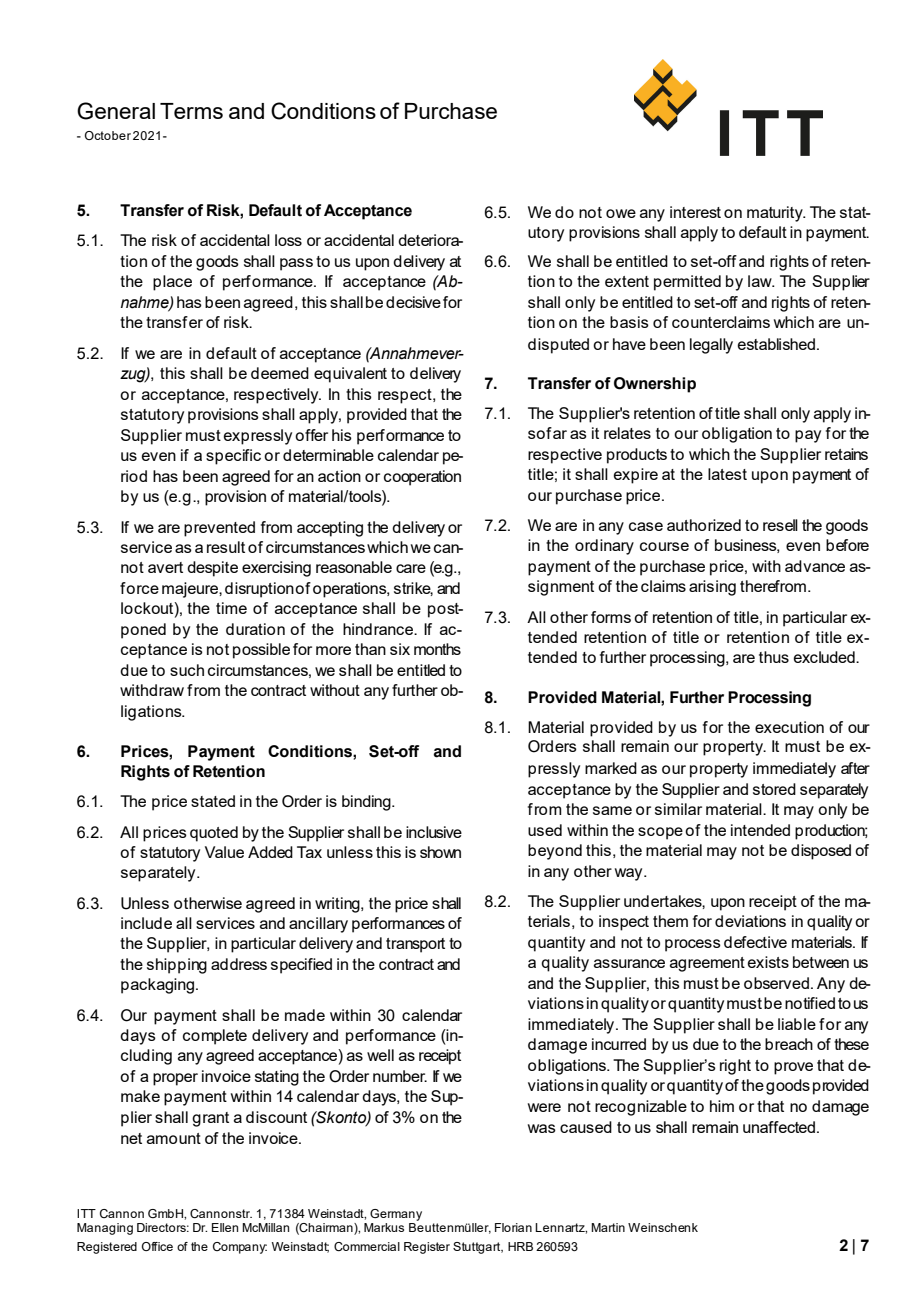  What do you see at coordinates (191, 111) in the image?
I see `Terms` at bounding box center [191, 111].
